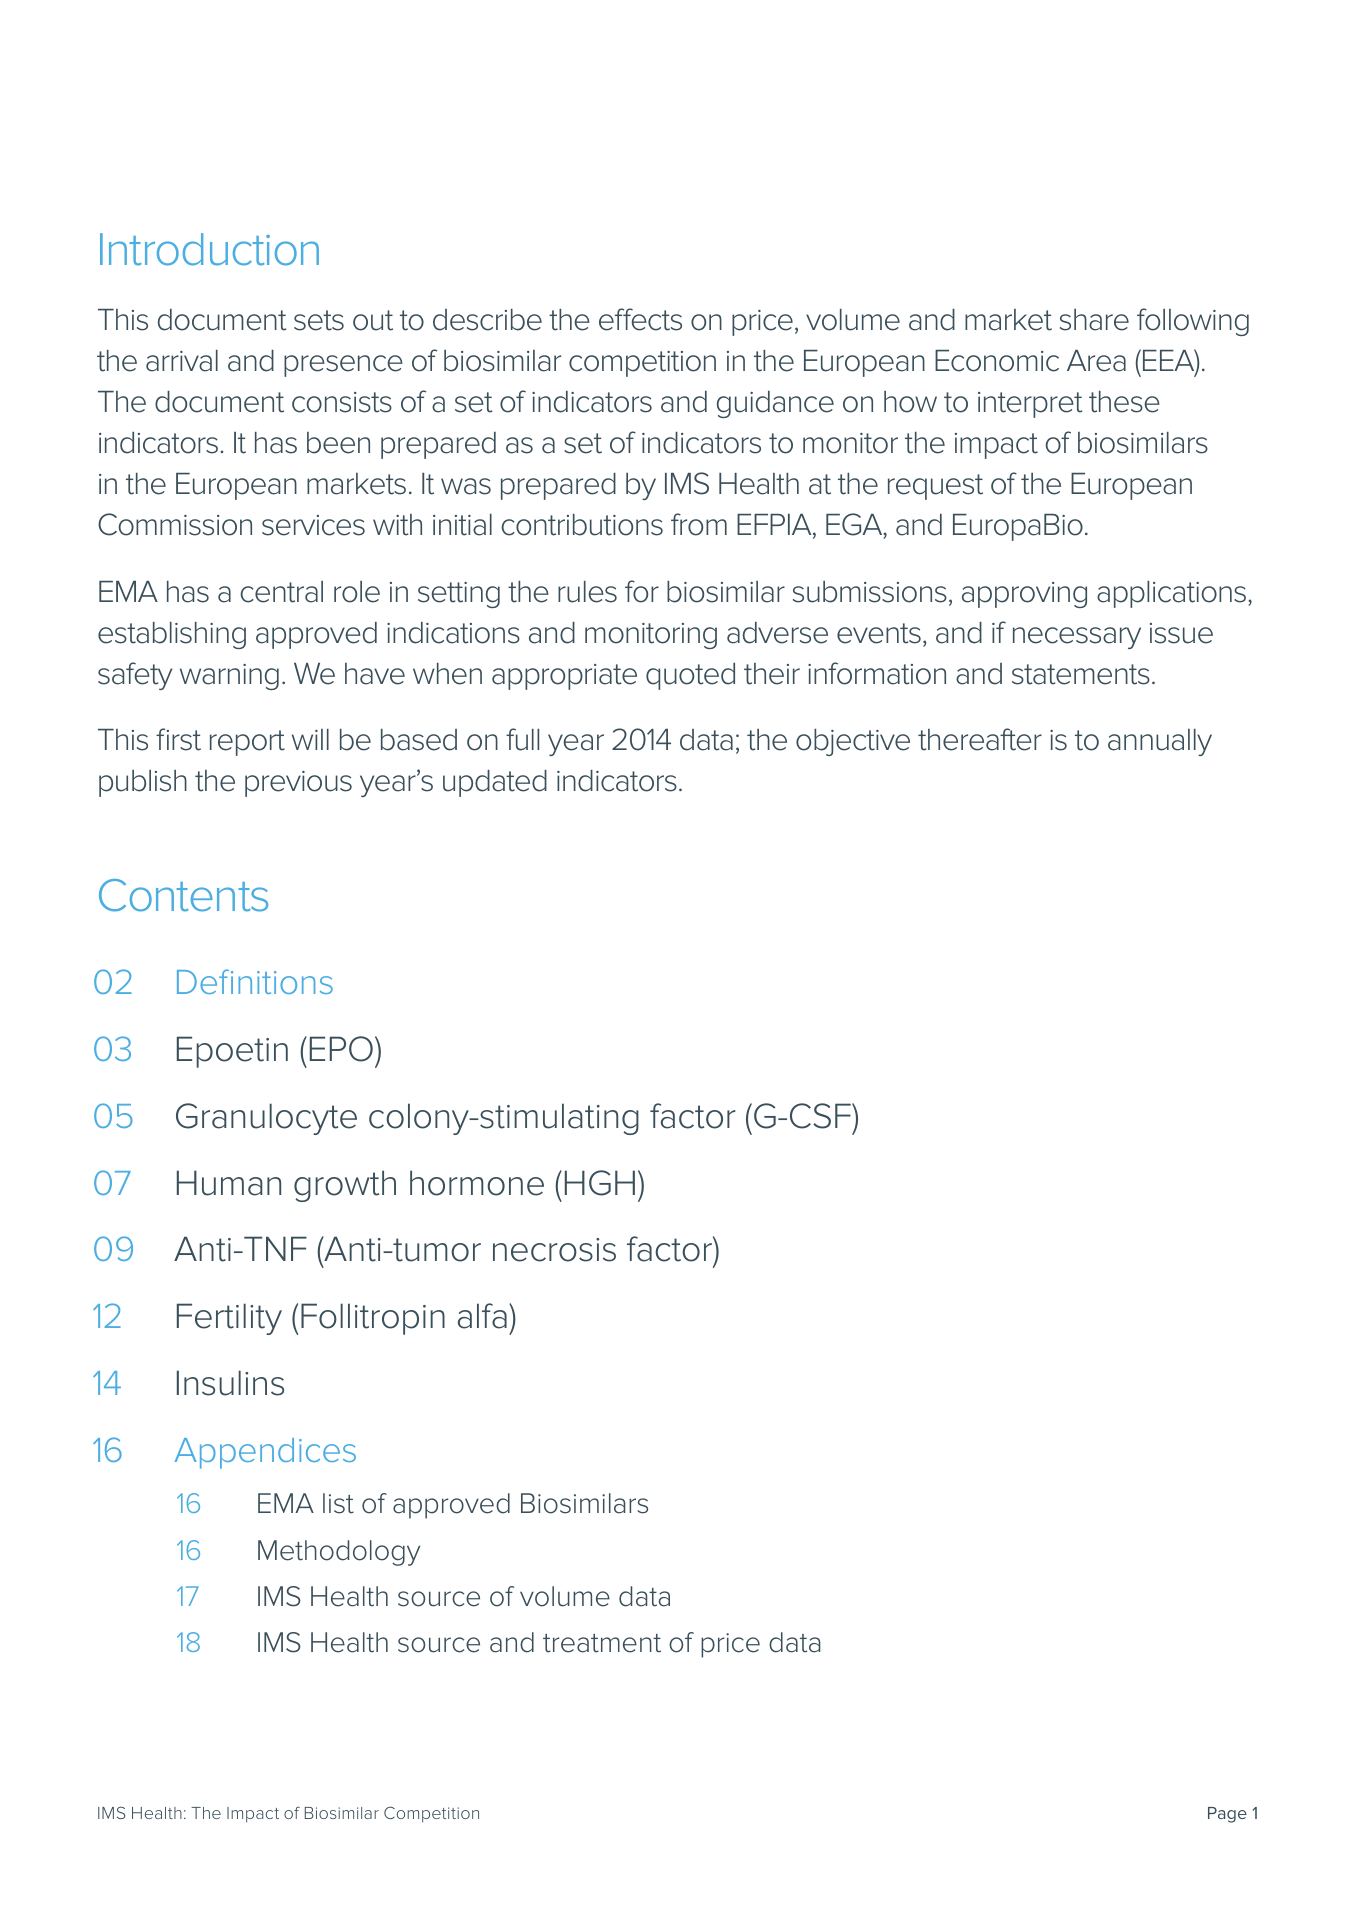  What do you see at coordinates (640, 319) in the screenshot?
I see `effects` at bounding box center [640, 319].
